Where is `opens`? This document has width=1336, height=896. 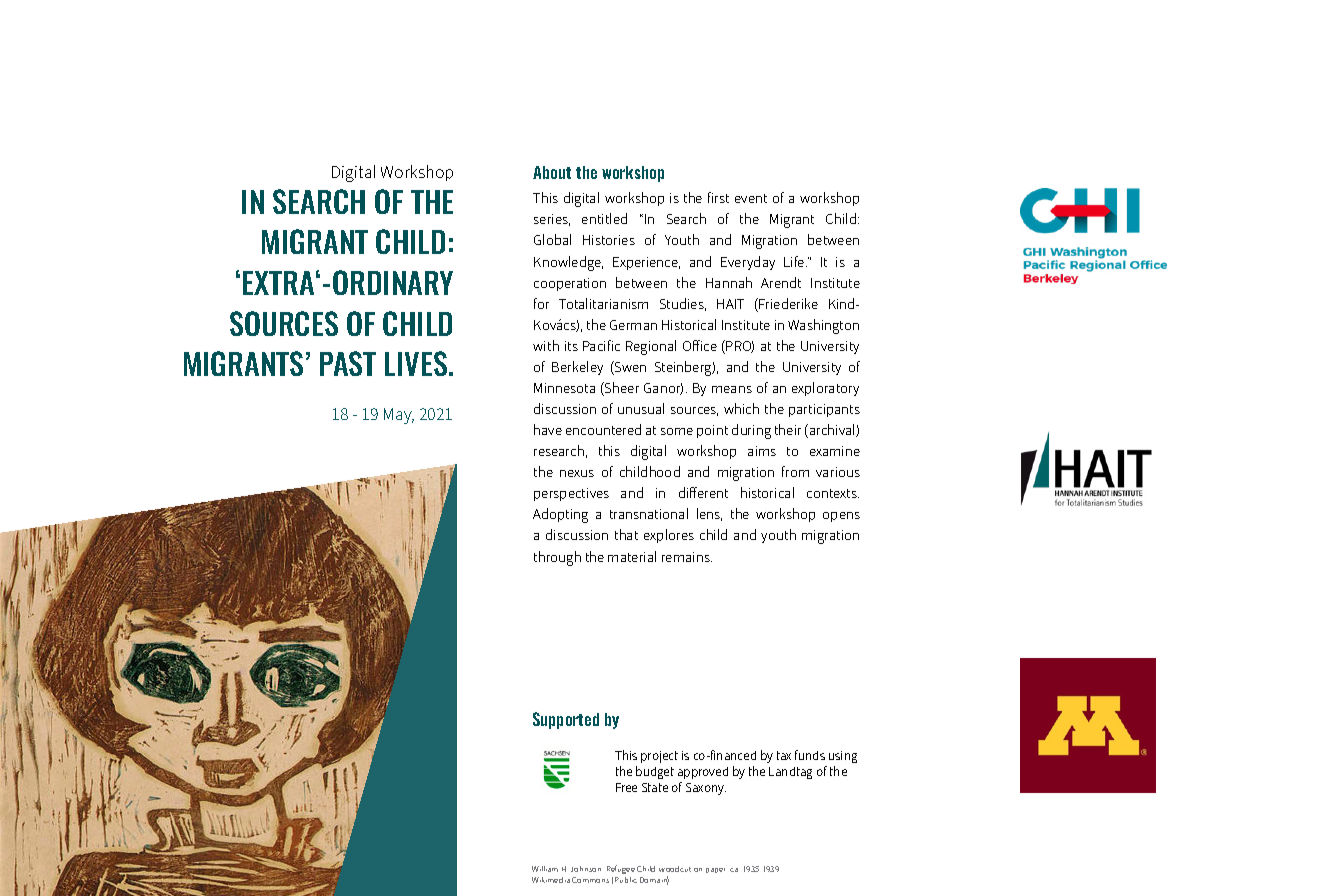
opens is located at coordinates (841, 517).
